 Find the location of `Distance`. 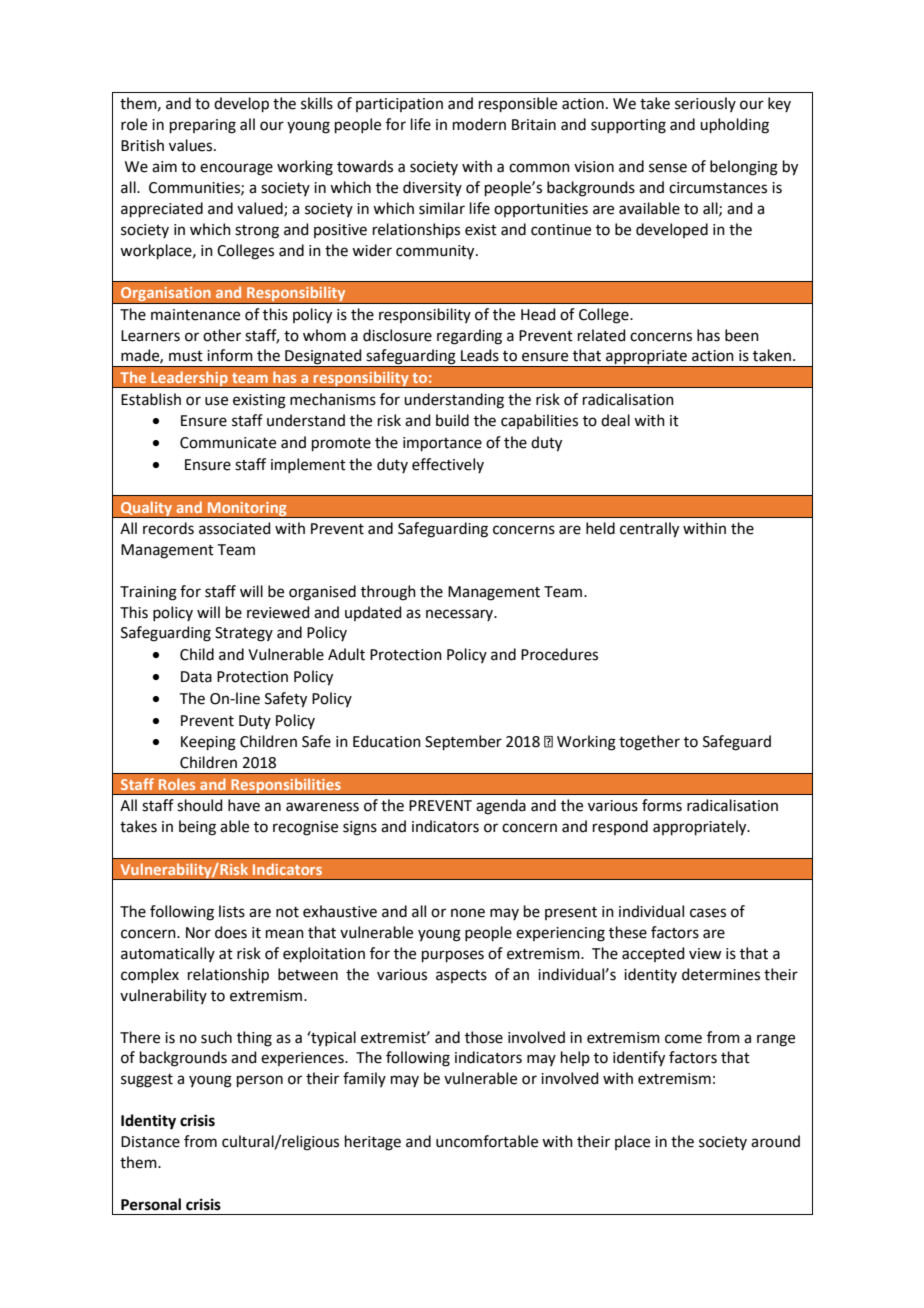

Distance is located at coordinates (150, 1142).
